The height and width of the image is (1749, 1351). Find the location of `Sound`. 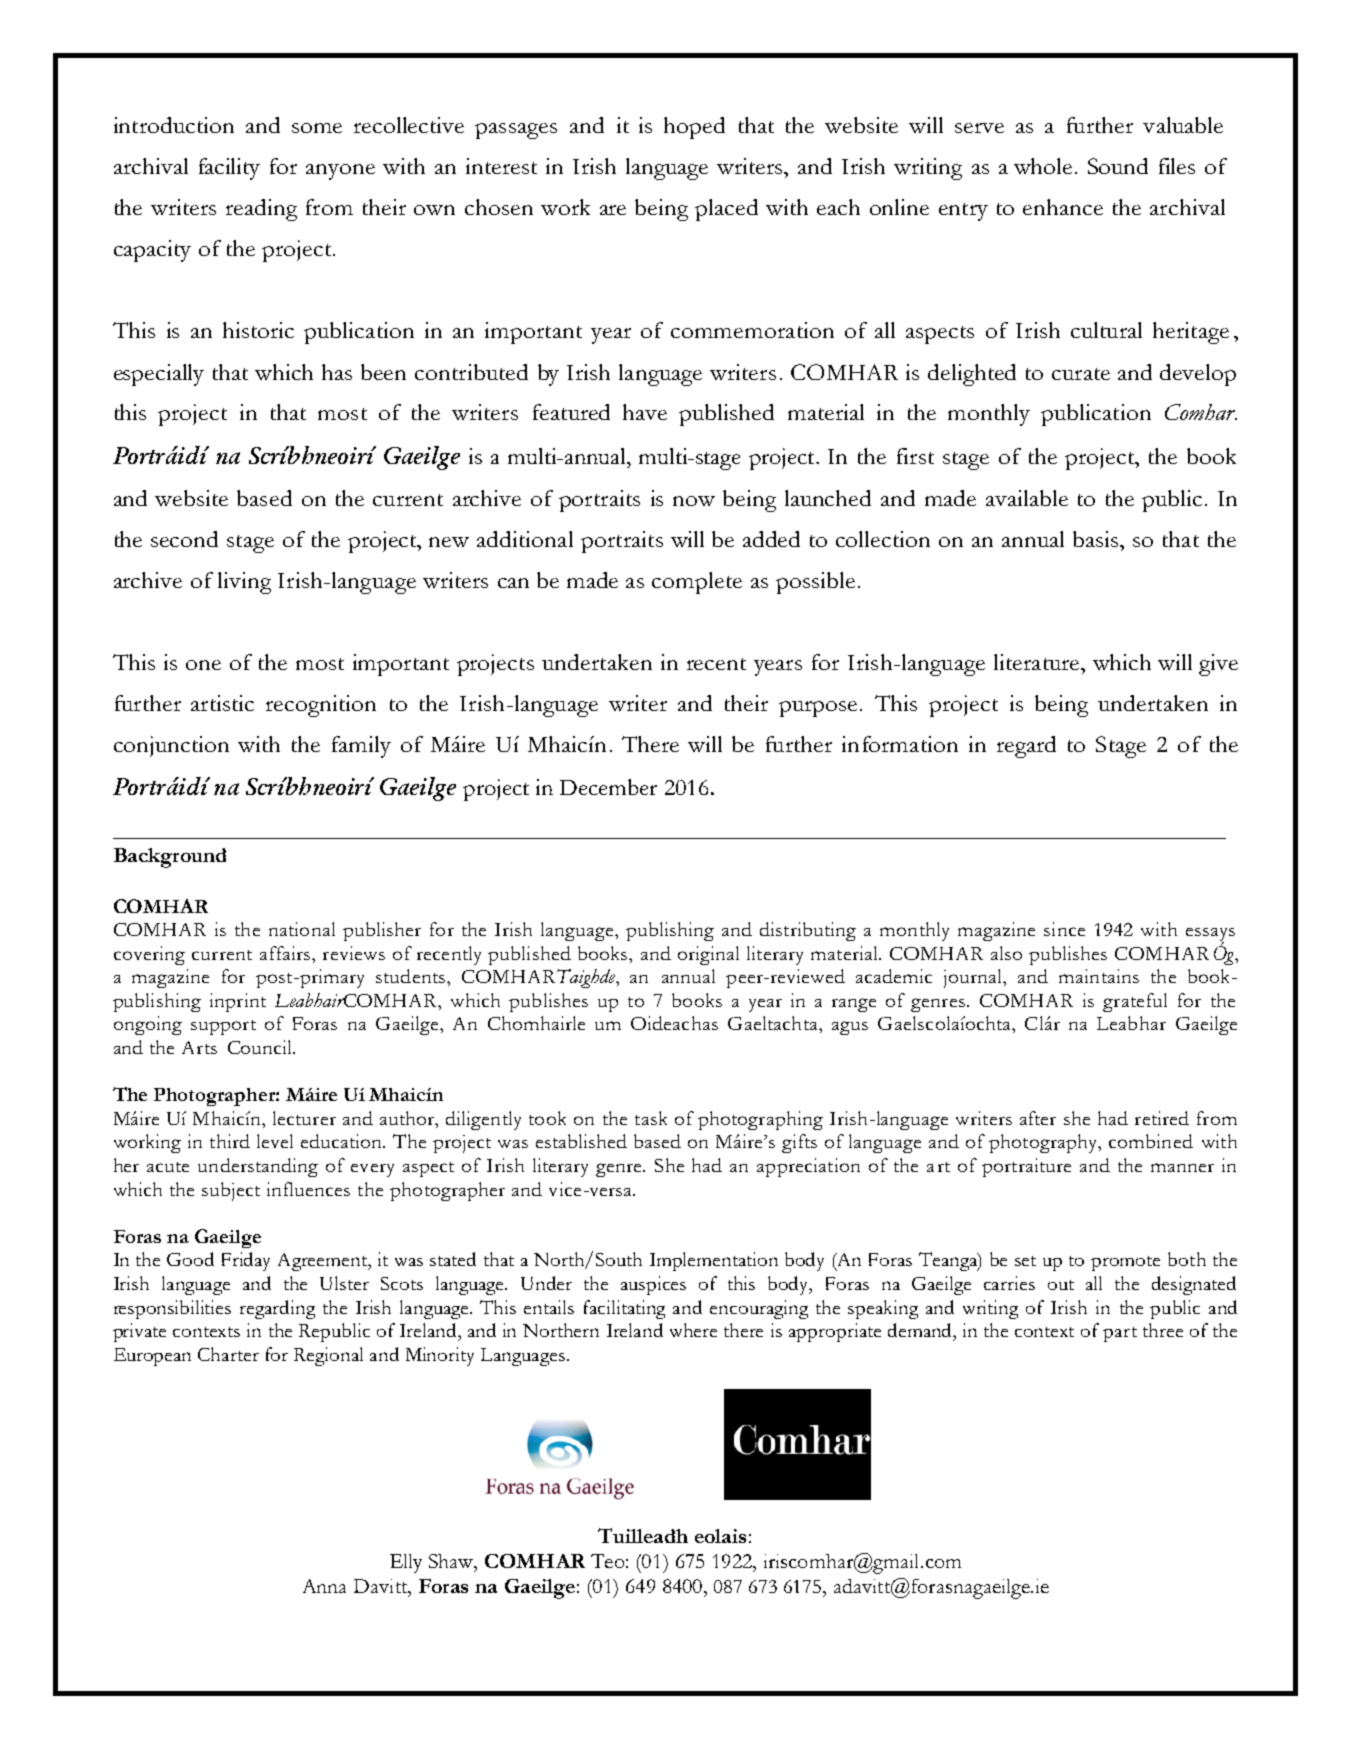

Sound is located at coordinates (1118, 166).
